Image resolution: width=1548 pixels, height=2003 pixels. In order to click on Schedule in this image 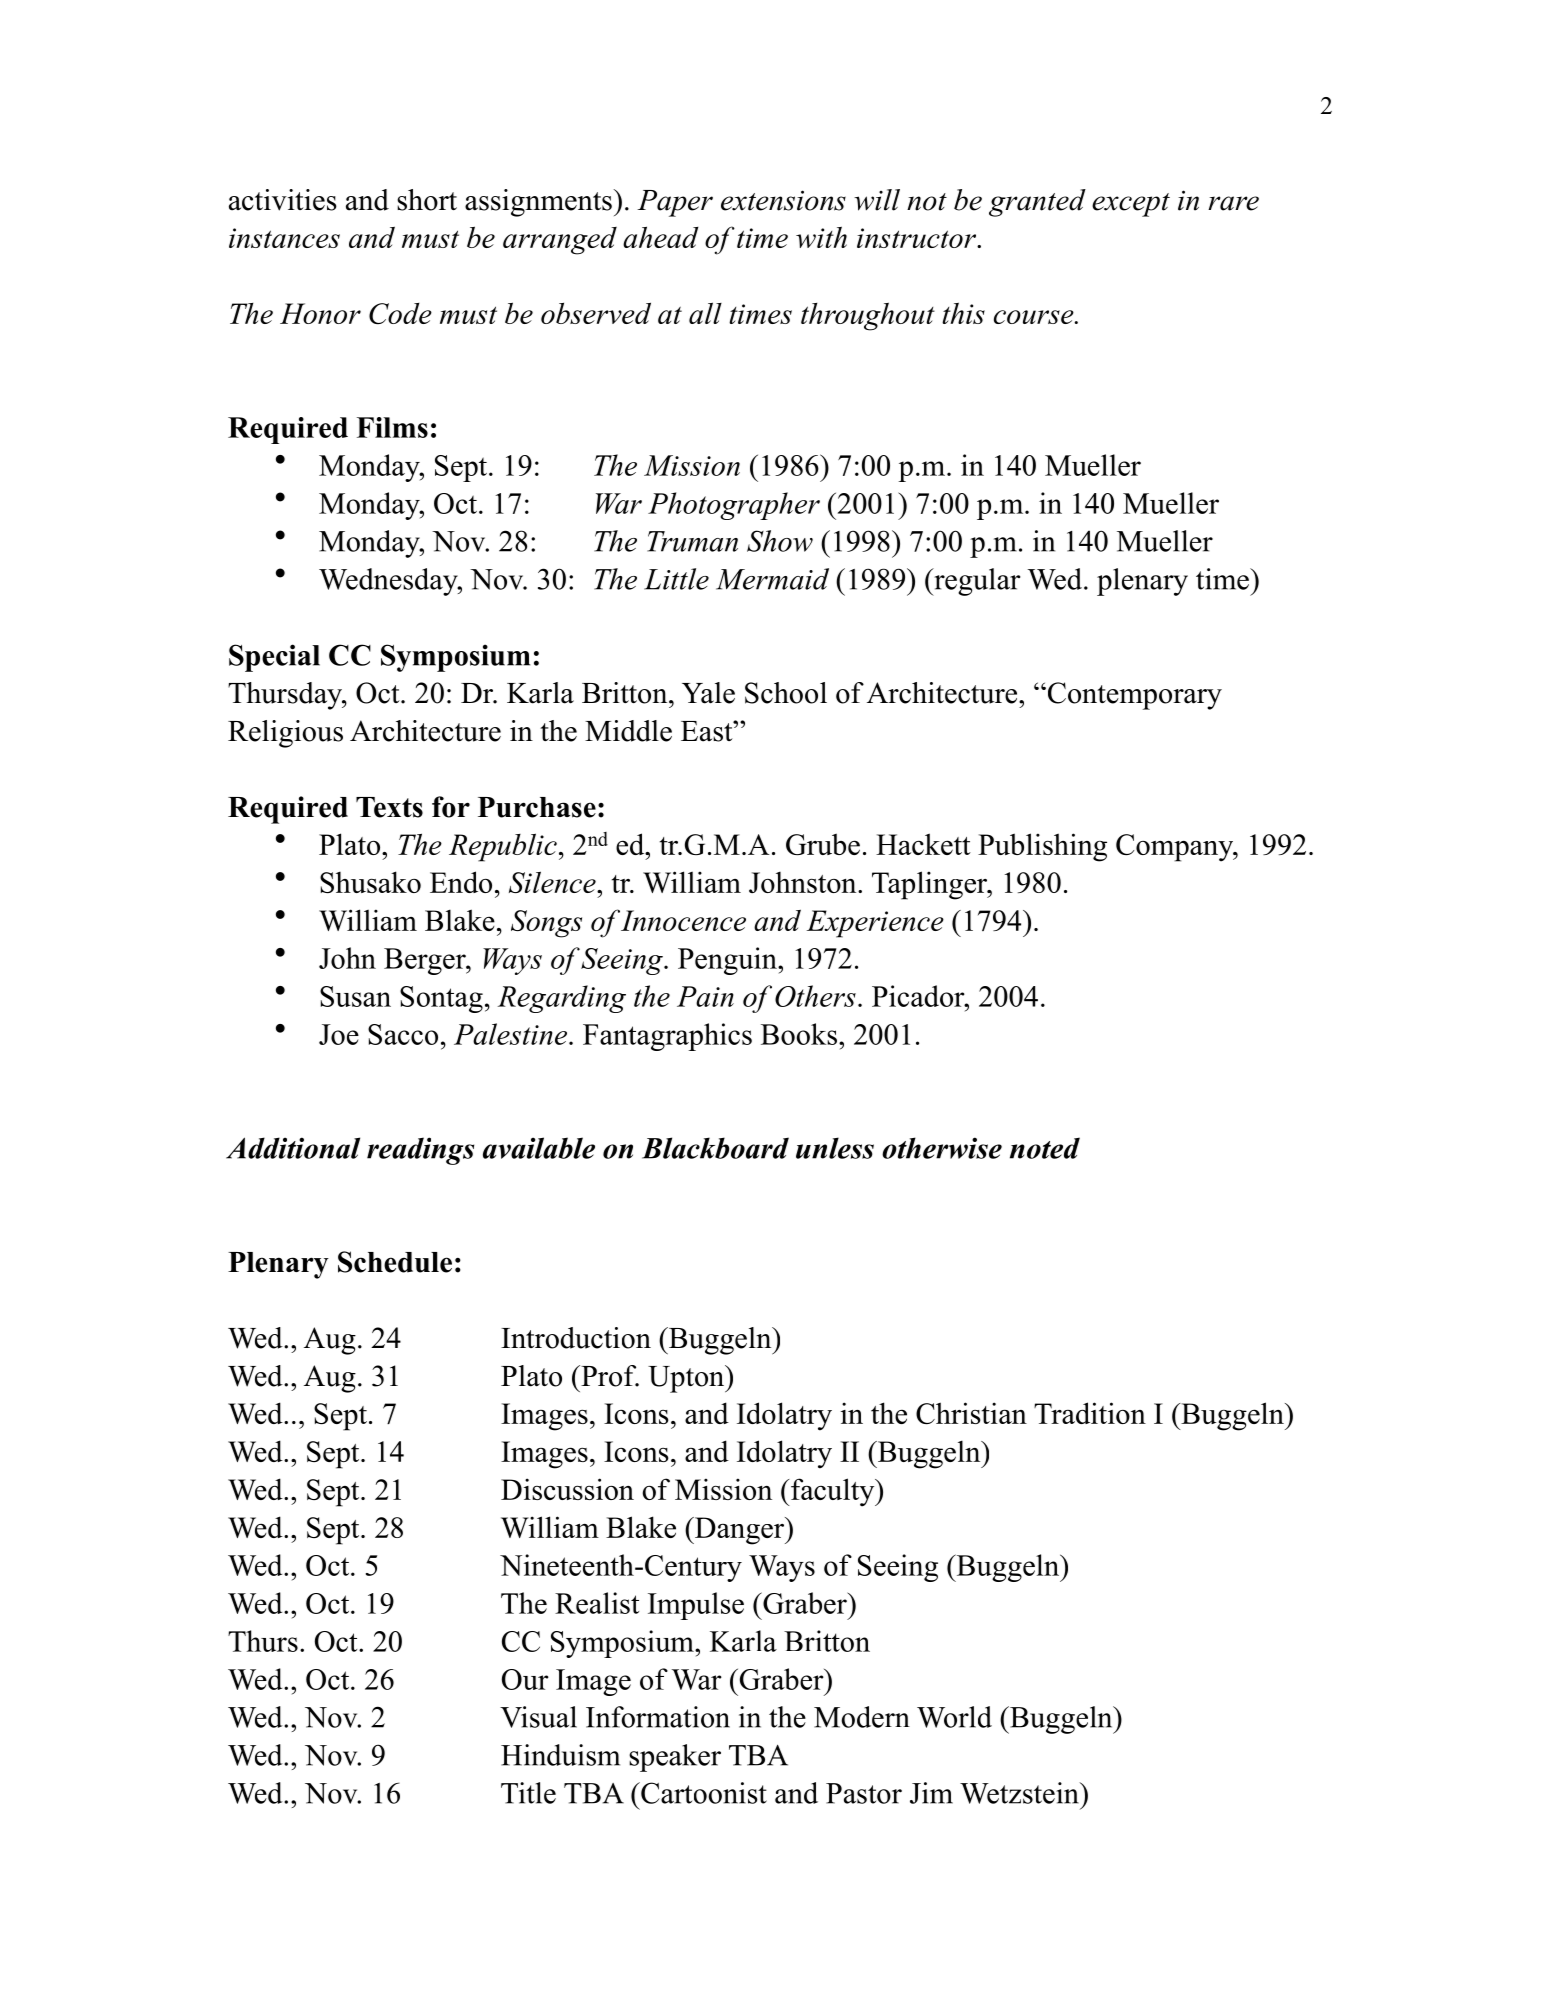, I will do `click(395, 1262)`.
